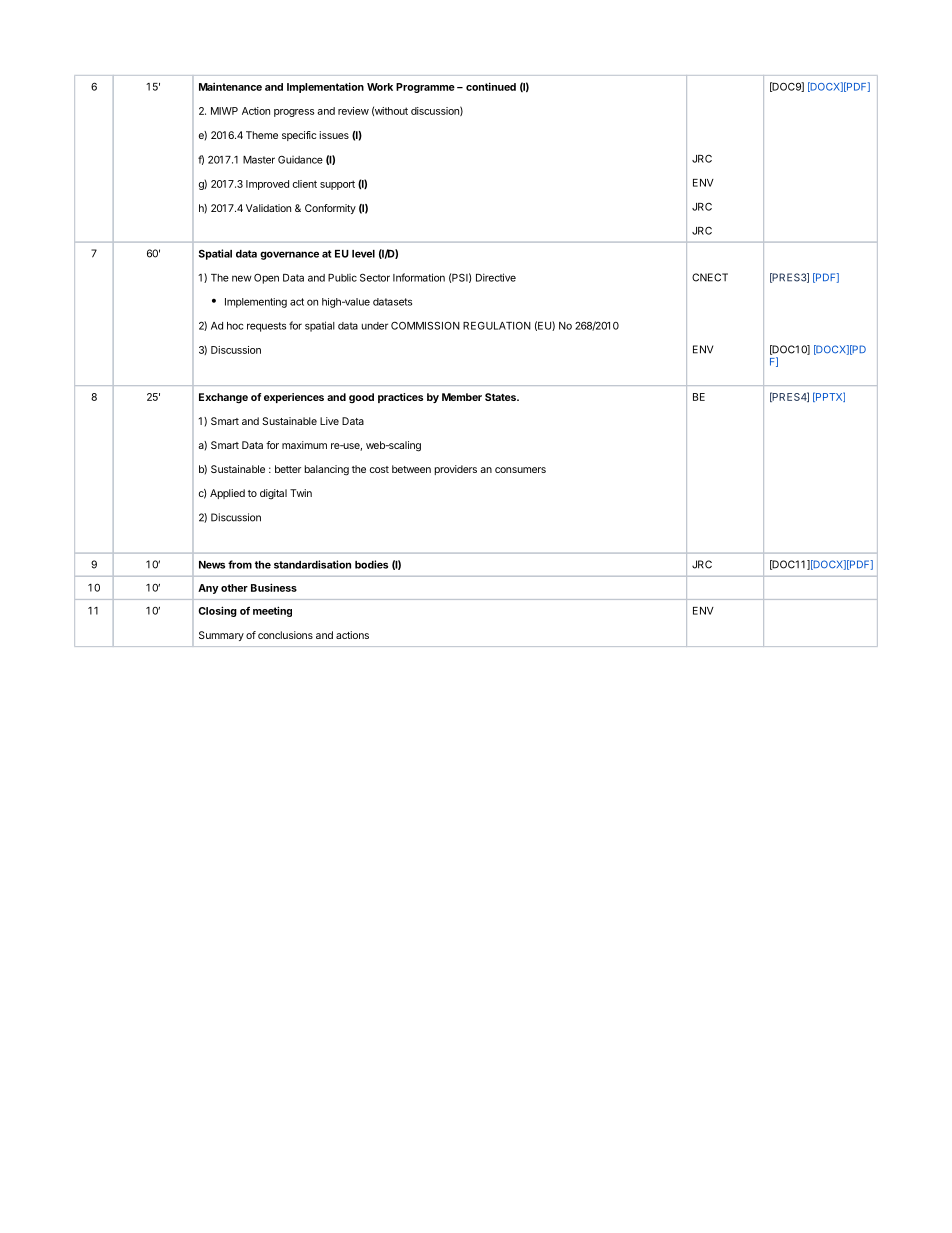 The image size is (952, 1233). I want to click on review, so click(353, 111).
